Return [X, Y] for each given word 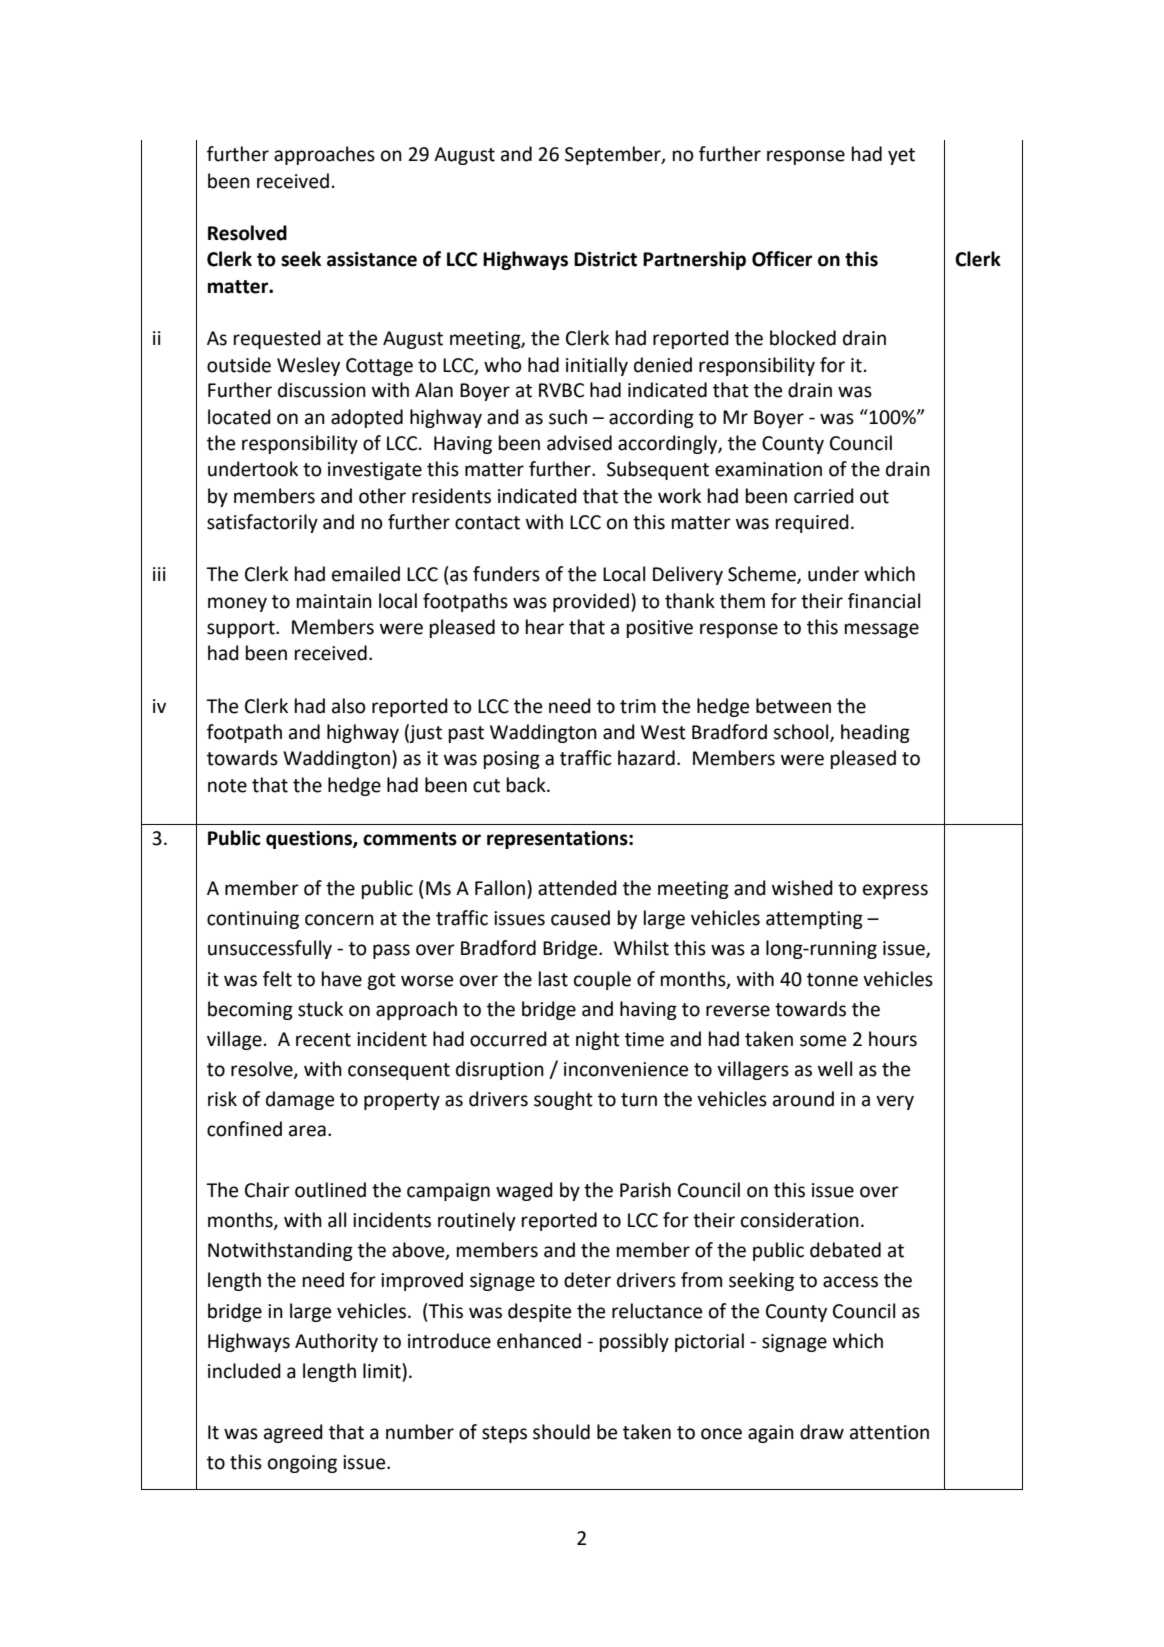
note [227, 786]
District [605, 259]
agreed [293, 1433]
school [802, 733]
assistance [372, 259]
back [527, 785]
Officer [782, 259]
